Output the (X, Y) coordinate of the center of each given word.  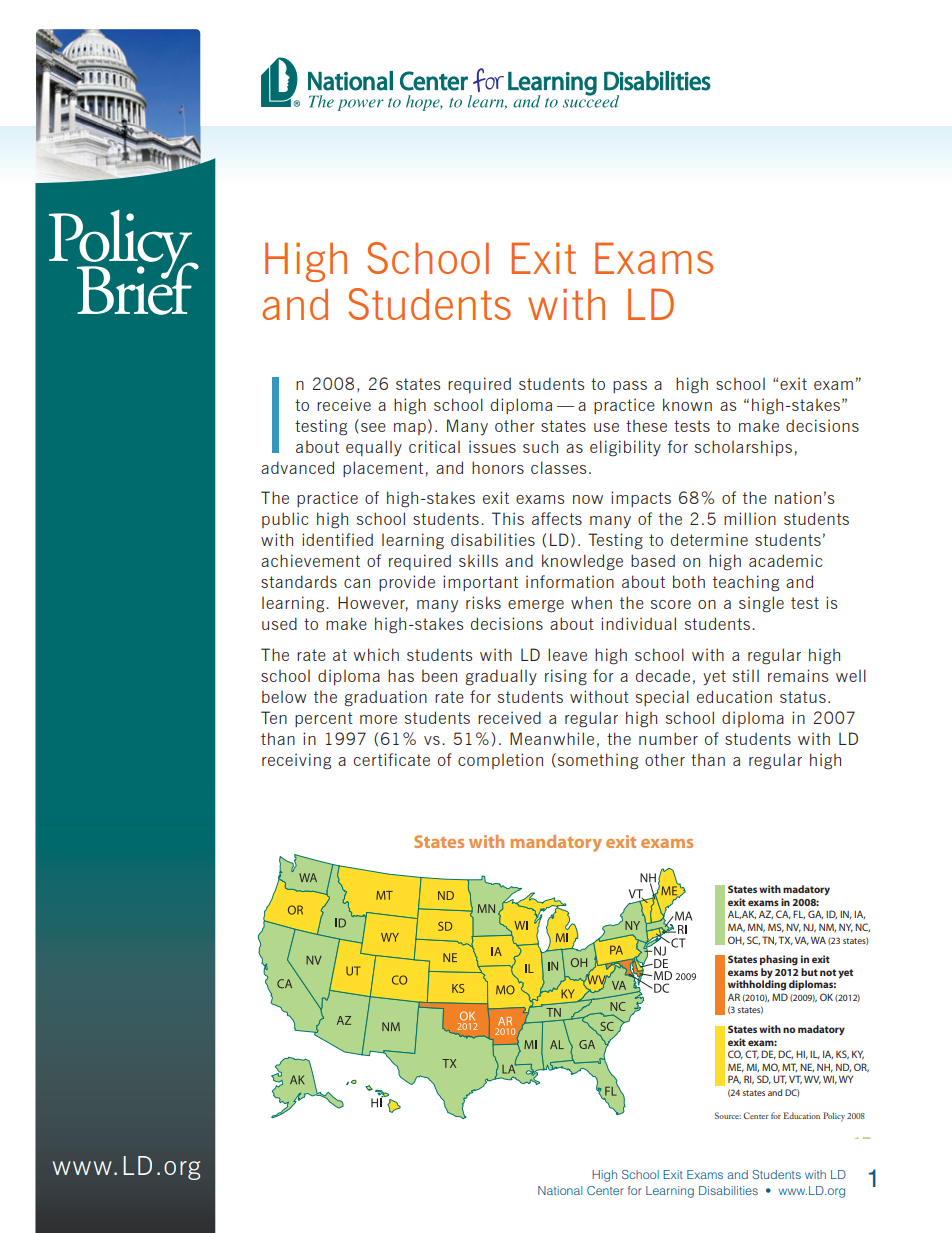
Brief (138, 287)
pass (630, 387)
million (750, 518)
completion (500, 761)
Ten (274, 717)
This (508, 518)
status (803, 697)
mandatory (556, 843)
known (687, 404)
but (809, 972)
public (285, 520)
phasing (779, 960)
